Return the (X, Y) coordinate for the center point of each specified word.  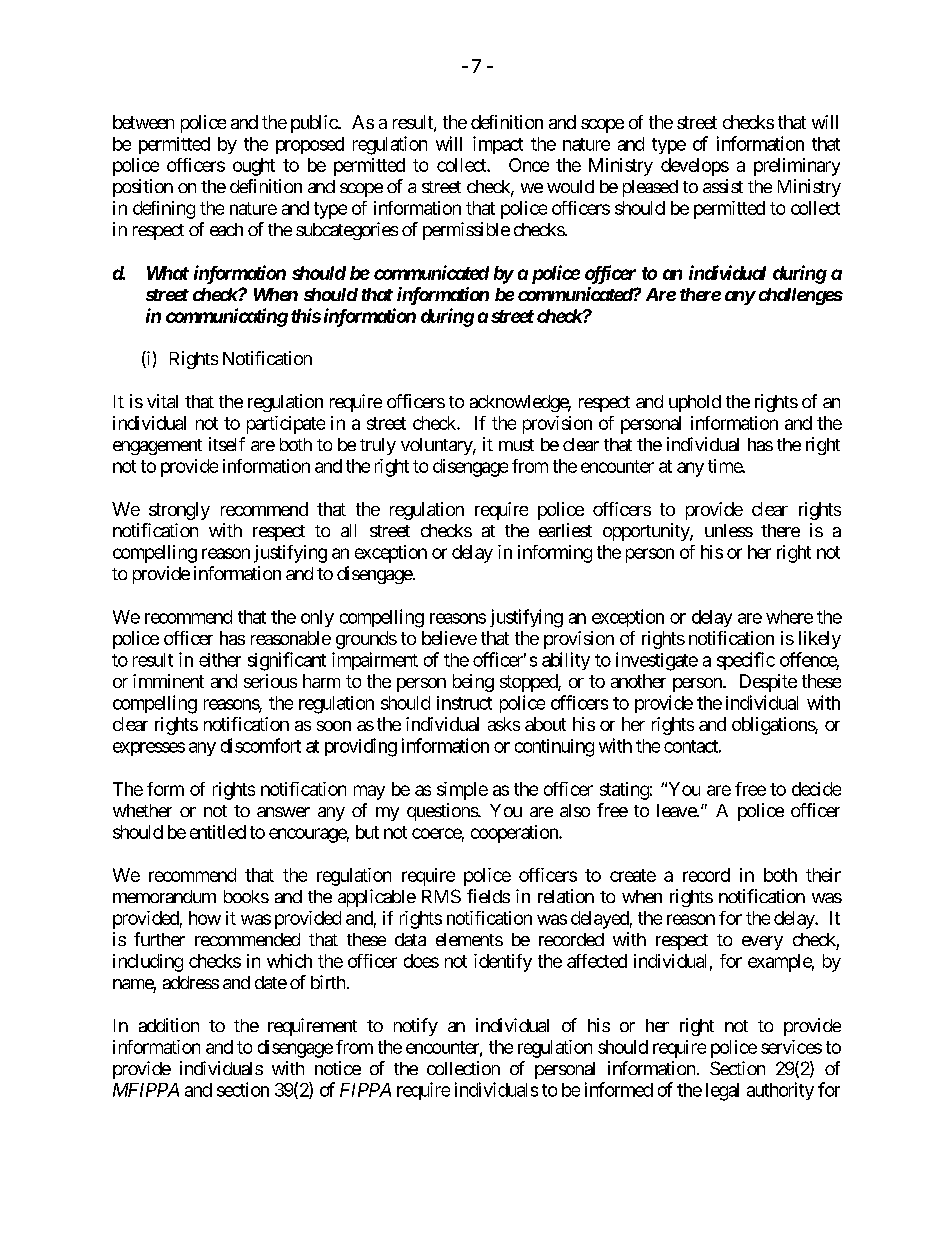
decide (816, 789)
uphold (695, 403)
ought (254, 167)
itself (227, 444)
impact (498, 145)
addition (169, 1025)
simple (462, 791)
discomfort (261, 745)
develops (695, 167)
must (516, 445)
